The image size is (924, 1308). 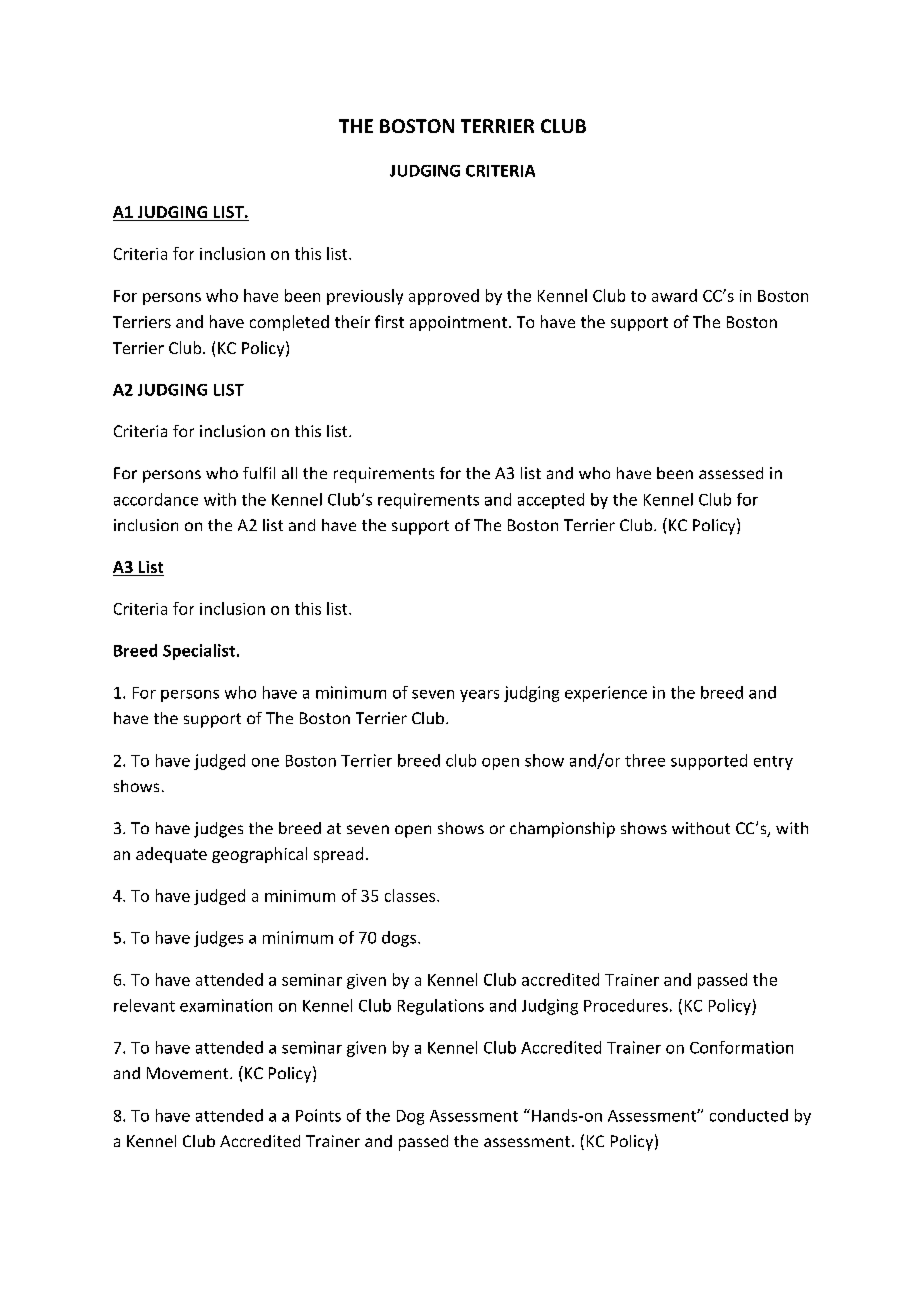 I want to click on Regulations, so click(x=441, y=1007).
